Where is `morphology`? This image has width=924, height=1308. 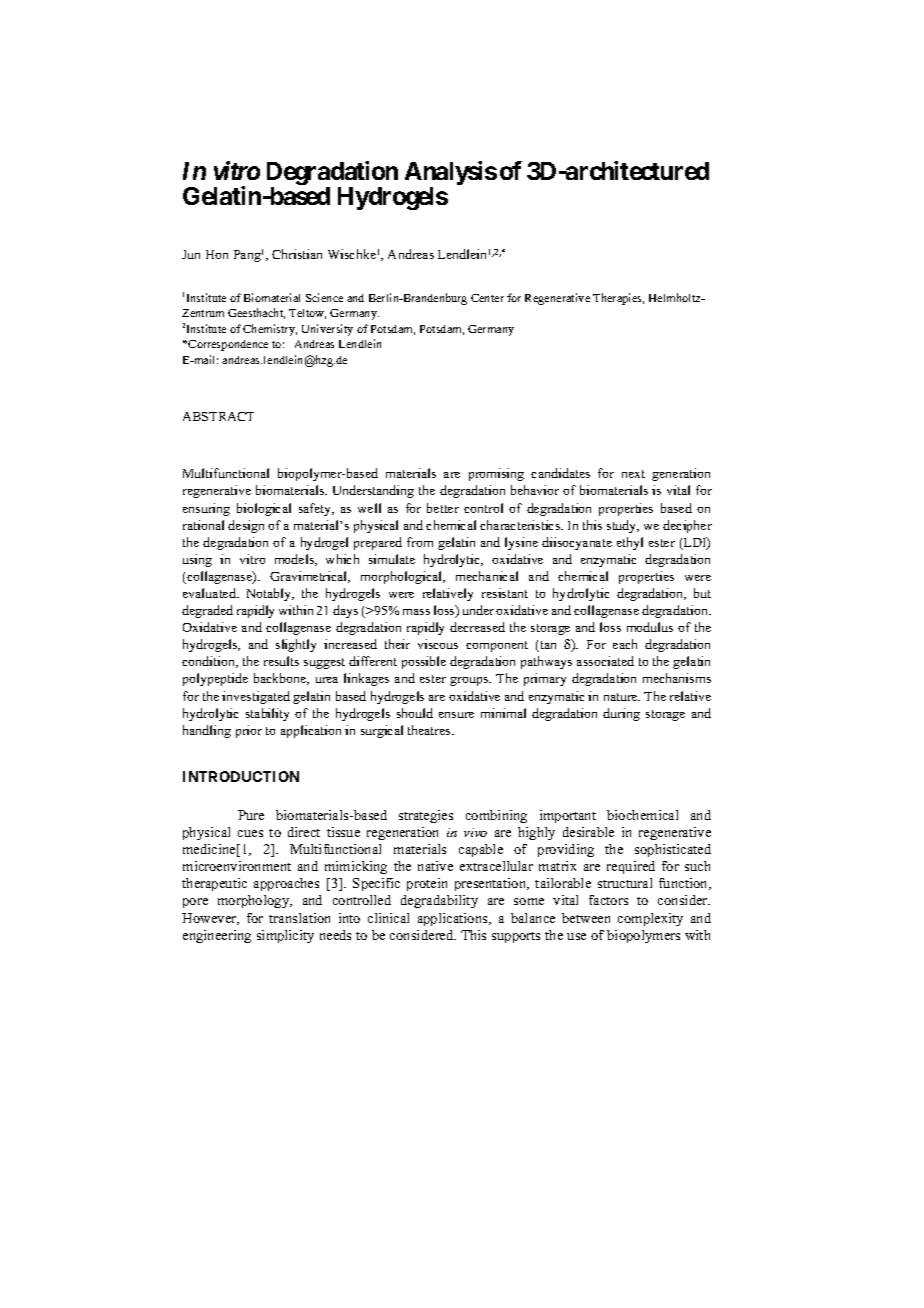
morphology is located at coordinates (255, 901).
